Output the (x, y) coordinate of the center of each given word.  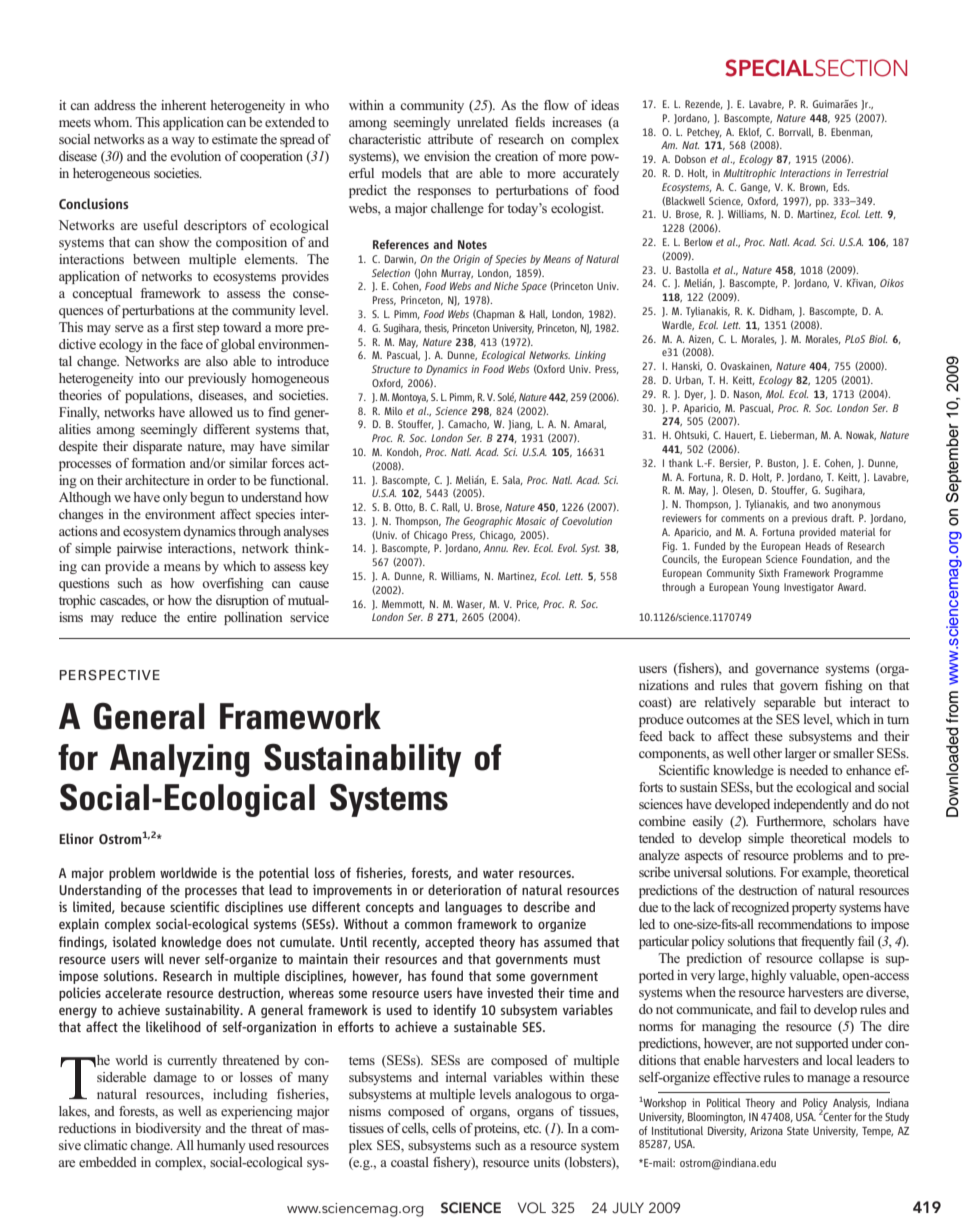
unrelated (482, 122)
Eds (841, 187)
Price (528, 605)
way (183, 142)
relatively (730, 703)
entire (202, 617)
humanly (221, 1146)
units (546, 1162)
